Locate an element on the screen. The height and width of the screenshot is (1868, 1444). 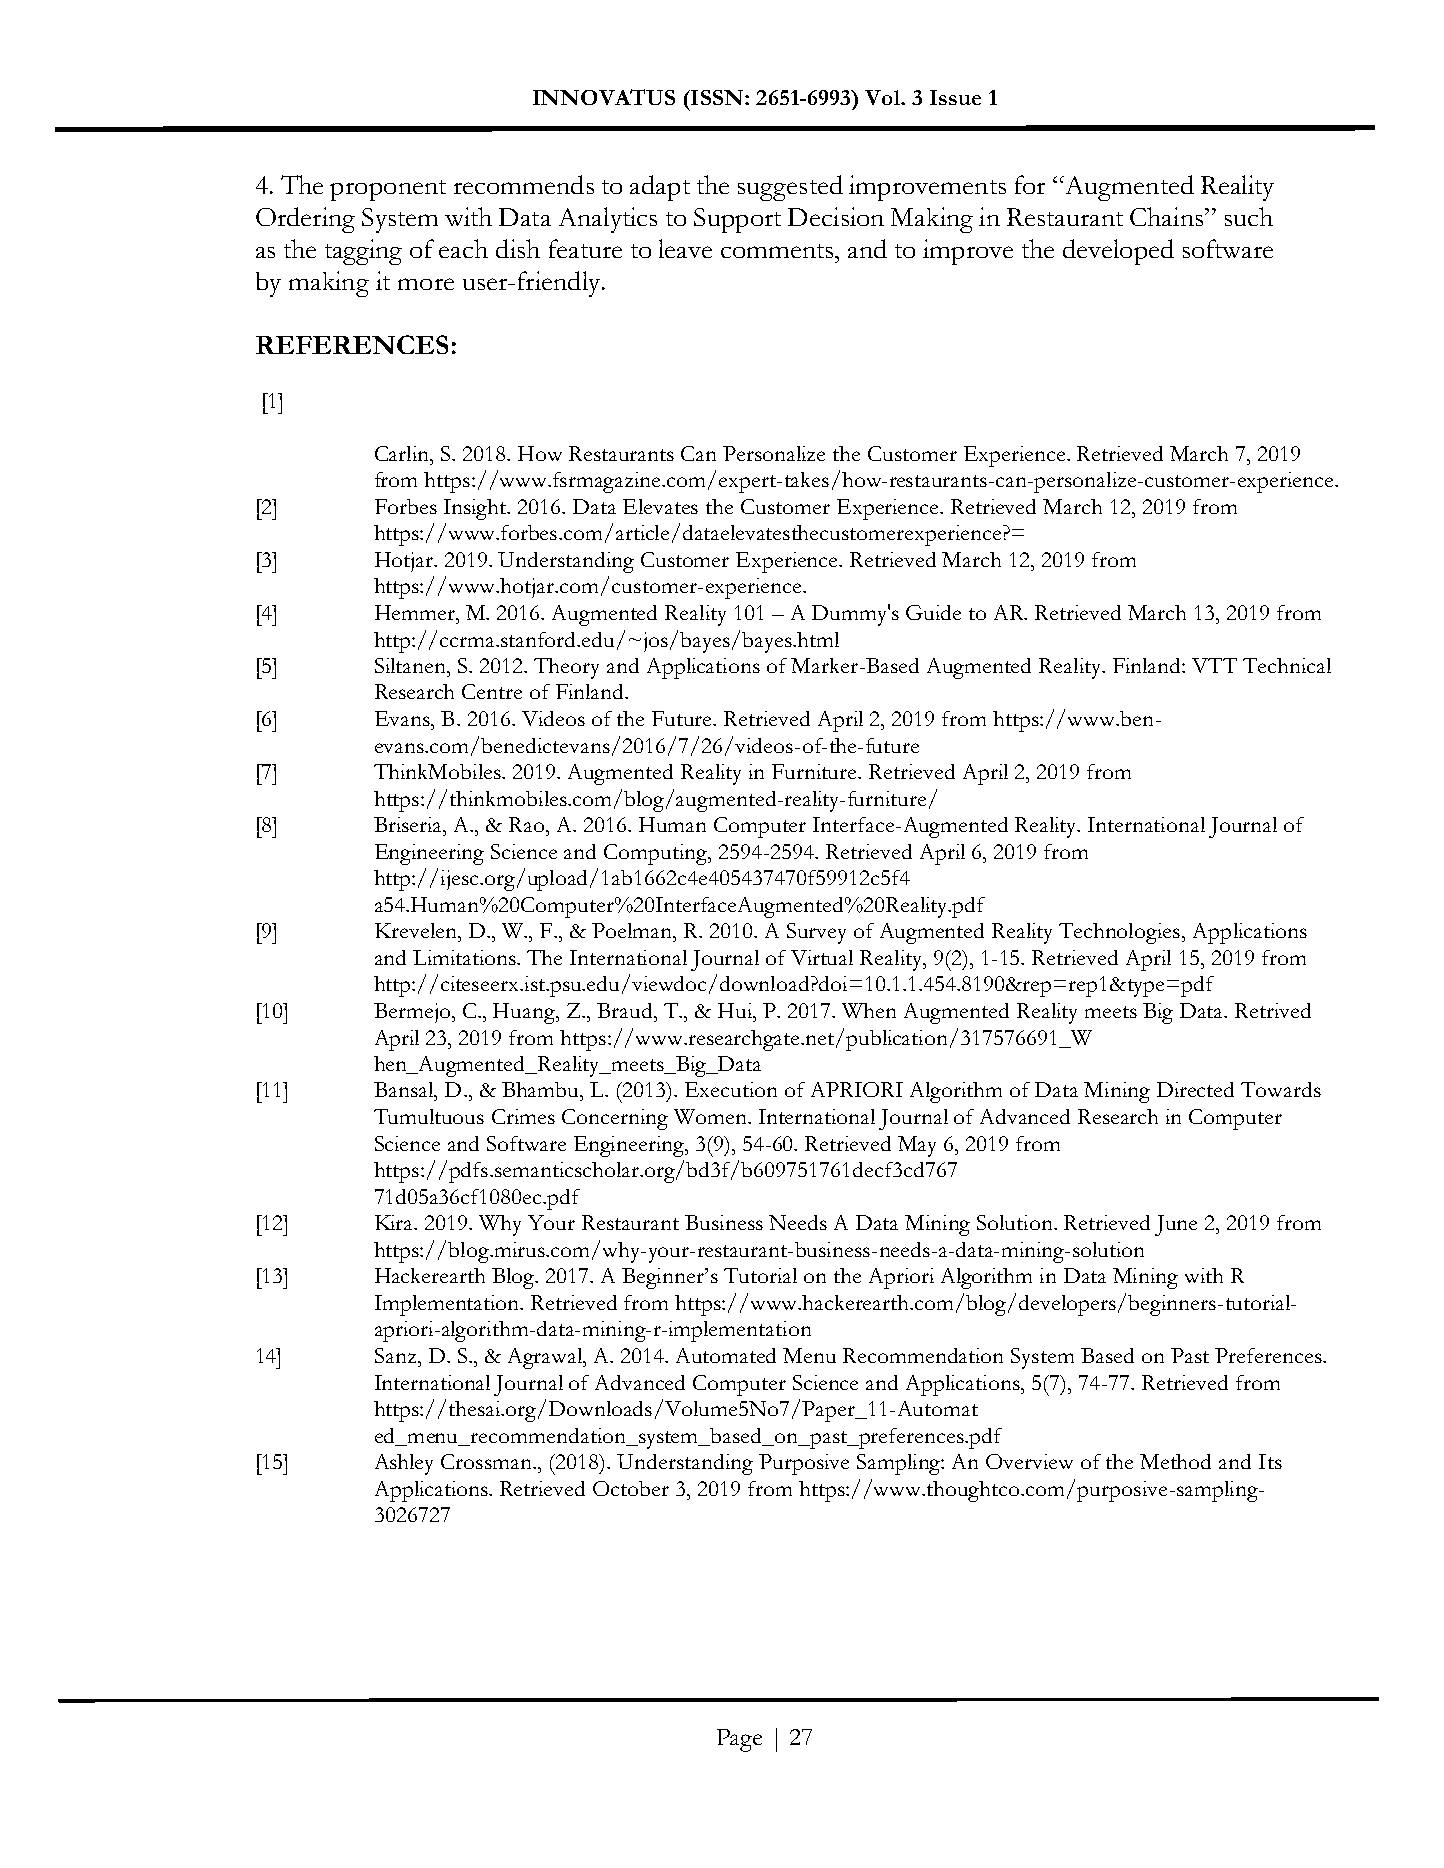
Page is located at coordinates (739, 1740).
